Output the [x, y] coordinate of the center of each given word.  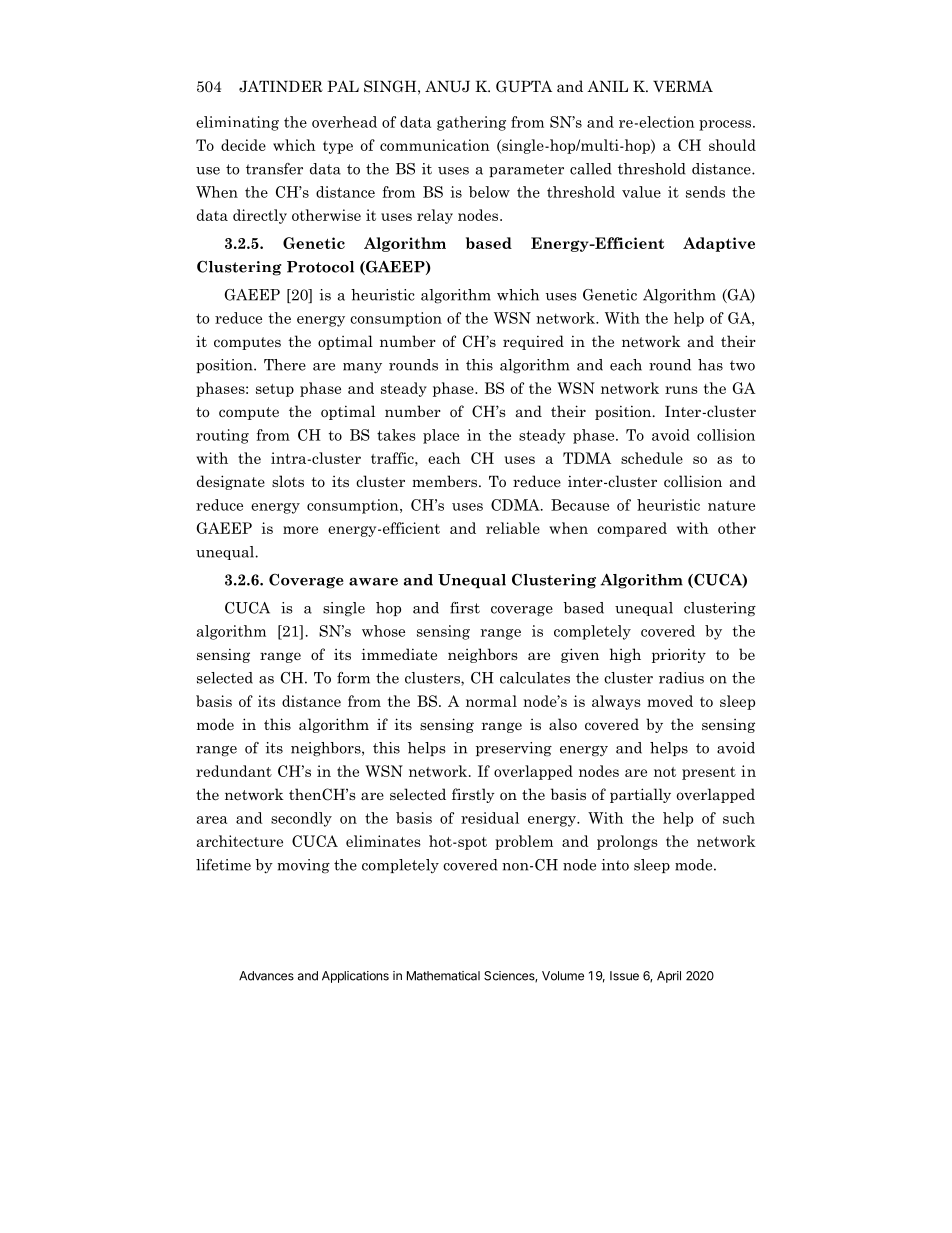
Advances [266, 976]
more [300, 530]
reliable [513, 528]
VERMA [683, 86]
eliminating [237, 123]
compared [632, 529]
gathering [471, 123]
